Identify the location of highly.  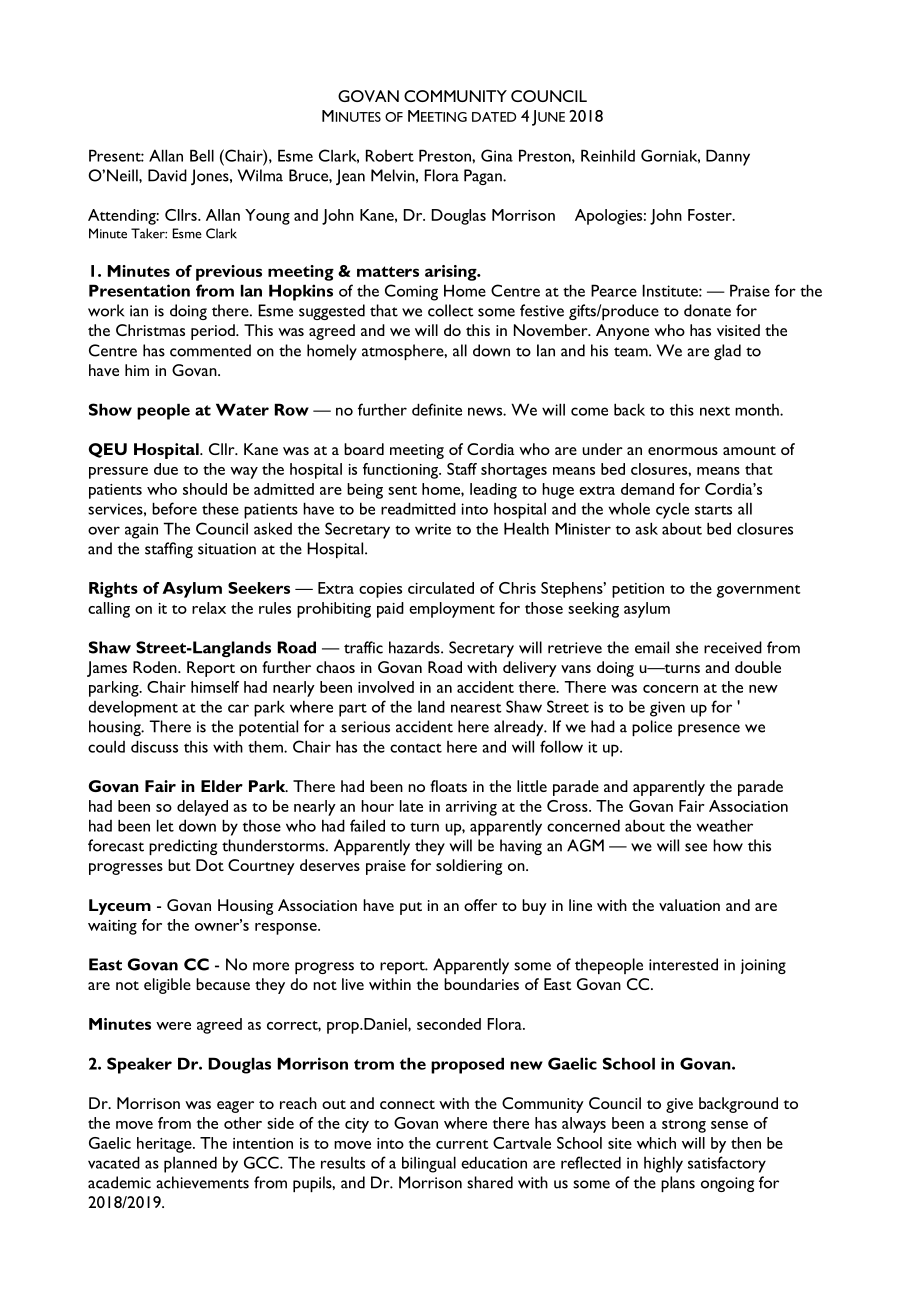
(663, 1164).
